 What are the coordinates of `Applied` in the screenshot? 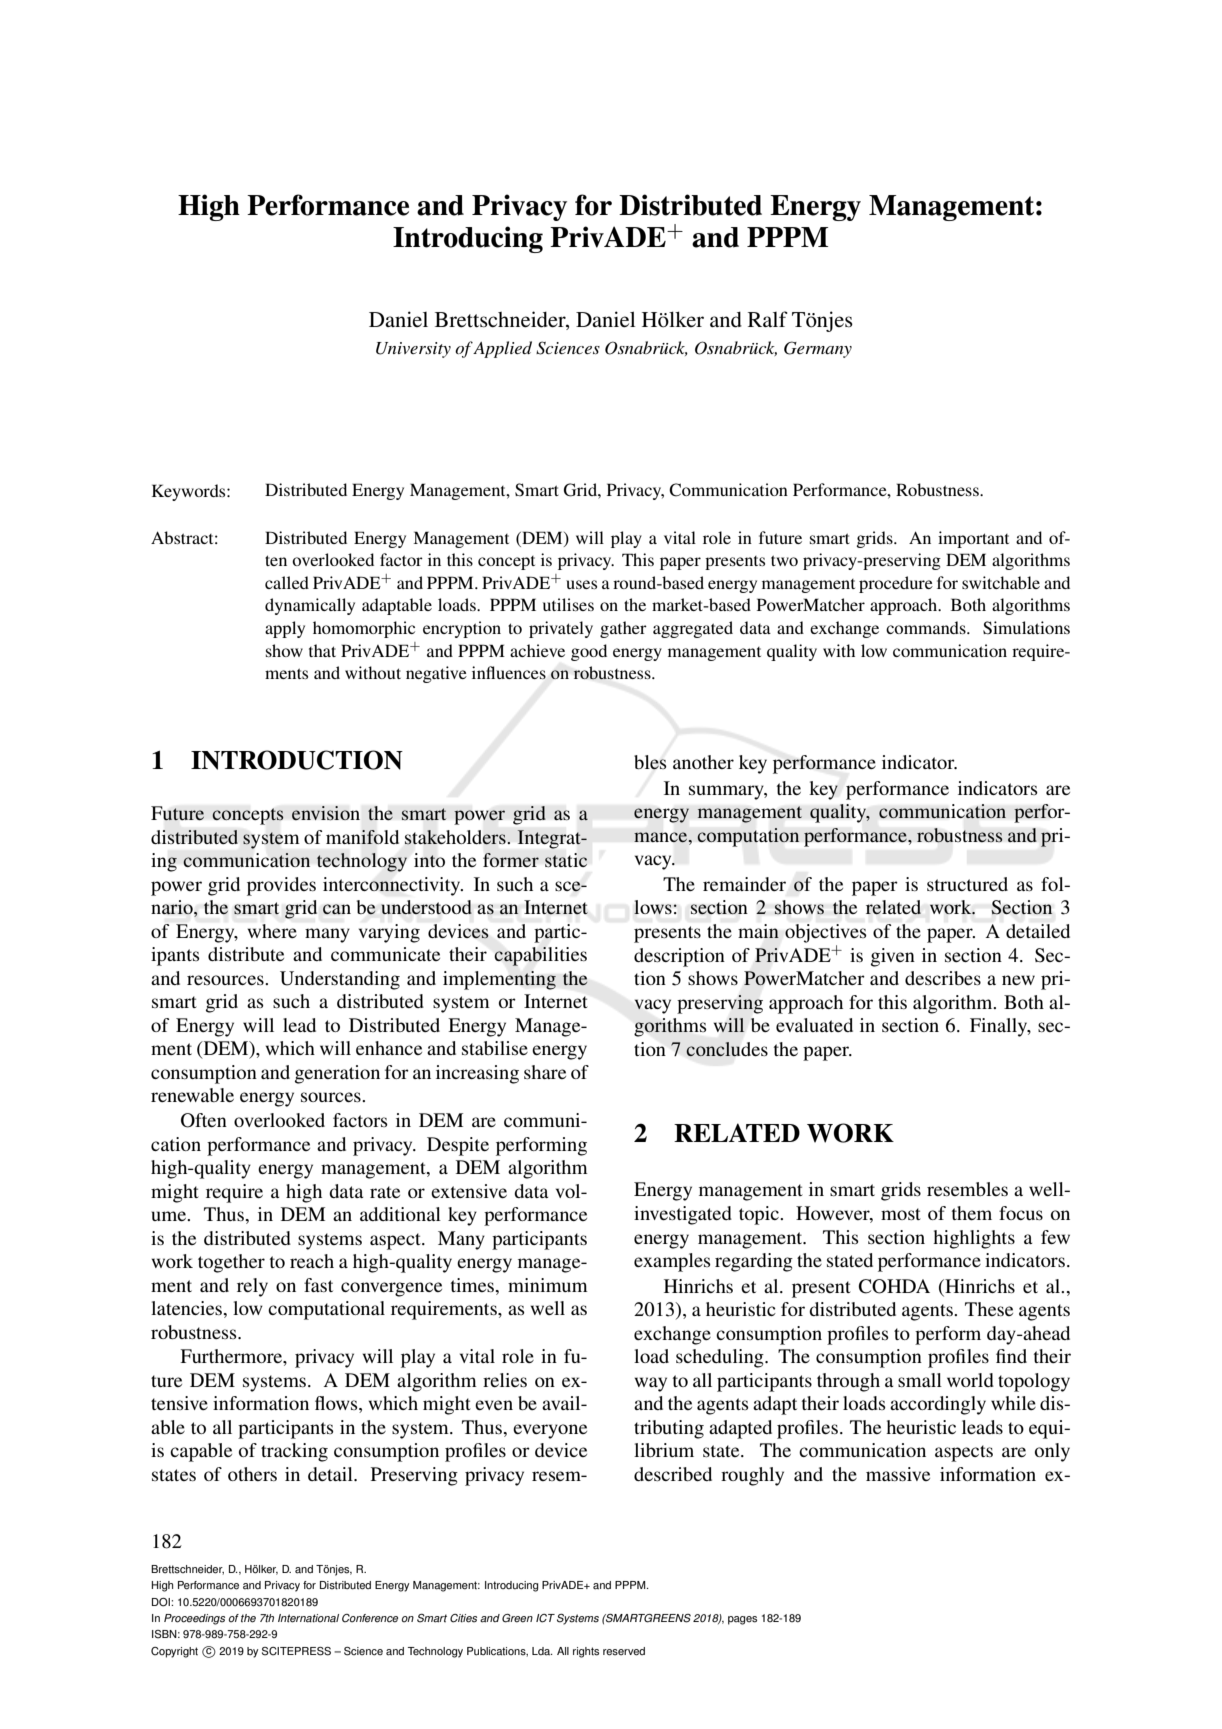 It's located at (502, 349).
